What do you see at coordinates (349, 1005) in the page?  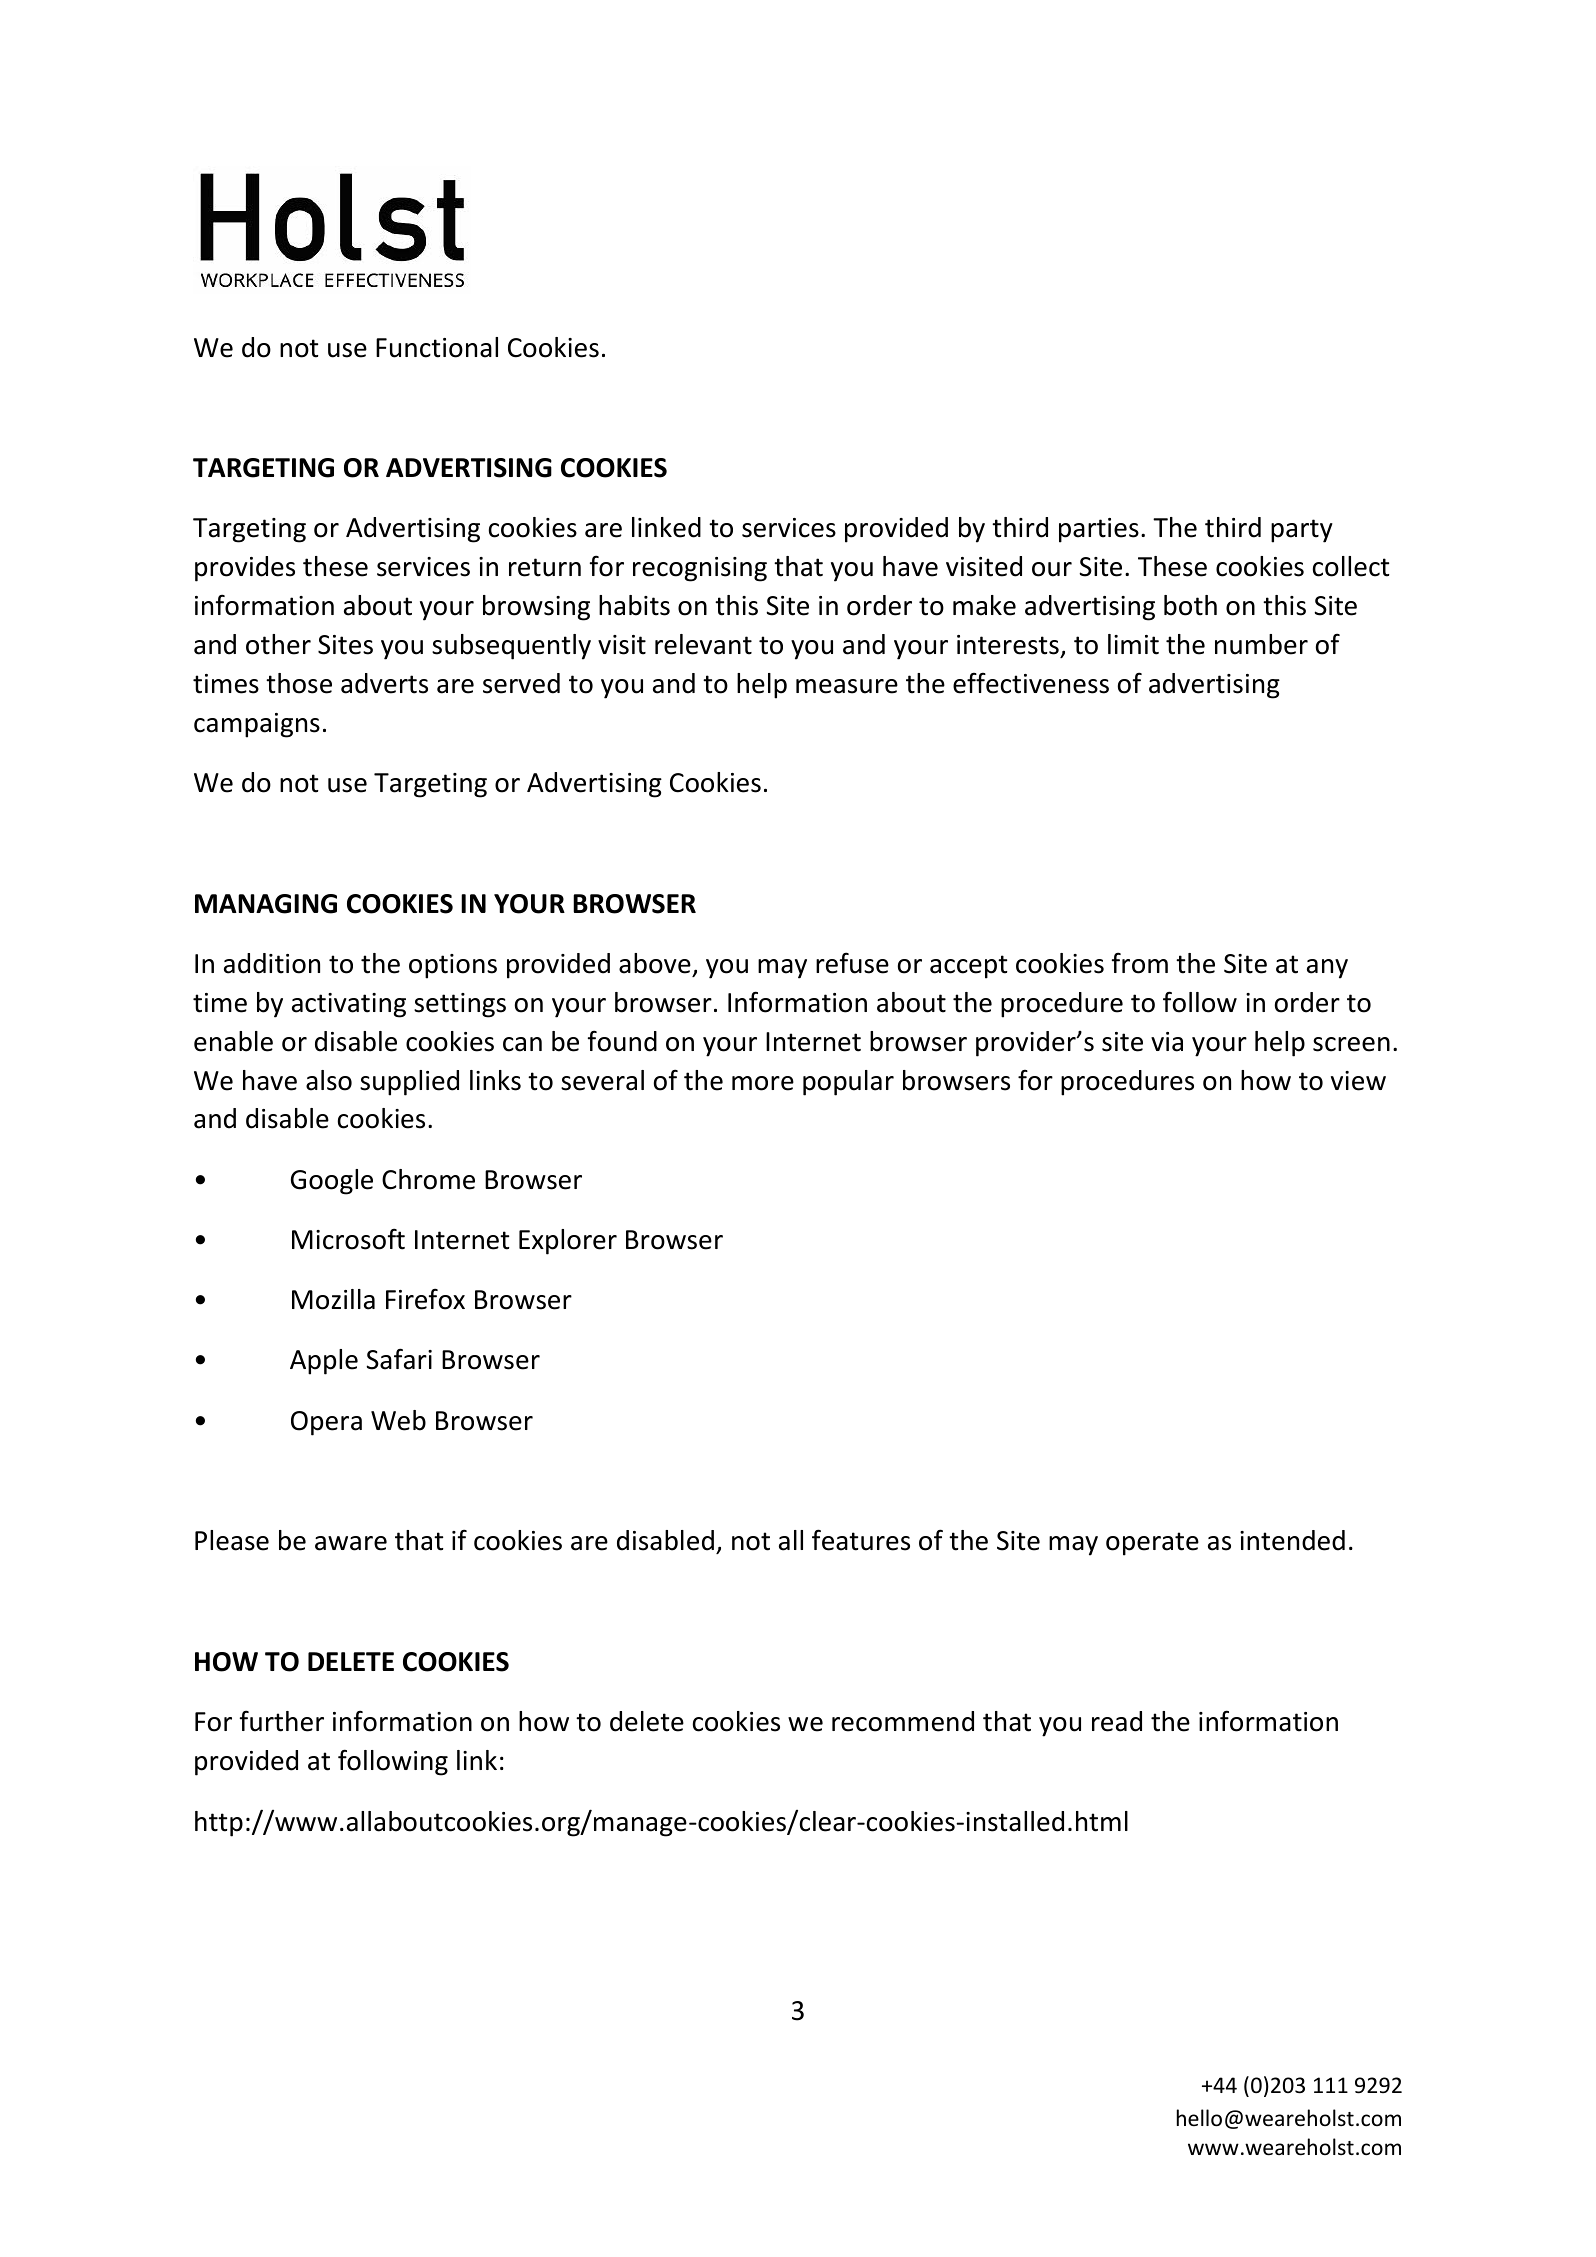 I see `activating` at bounding box center [349, 1005].
